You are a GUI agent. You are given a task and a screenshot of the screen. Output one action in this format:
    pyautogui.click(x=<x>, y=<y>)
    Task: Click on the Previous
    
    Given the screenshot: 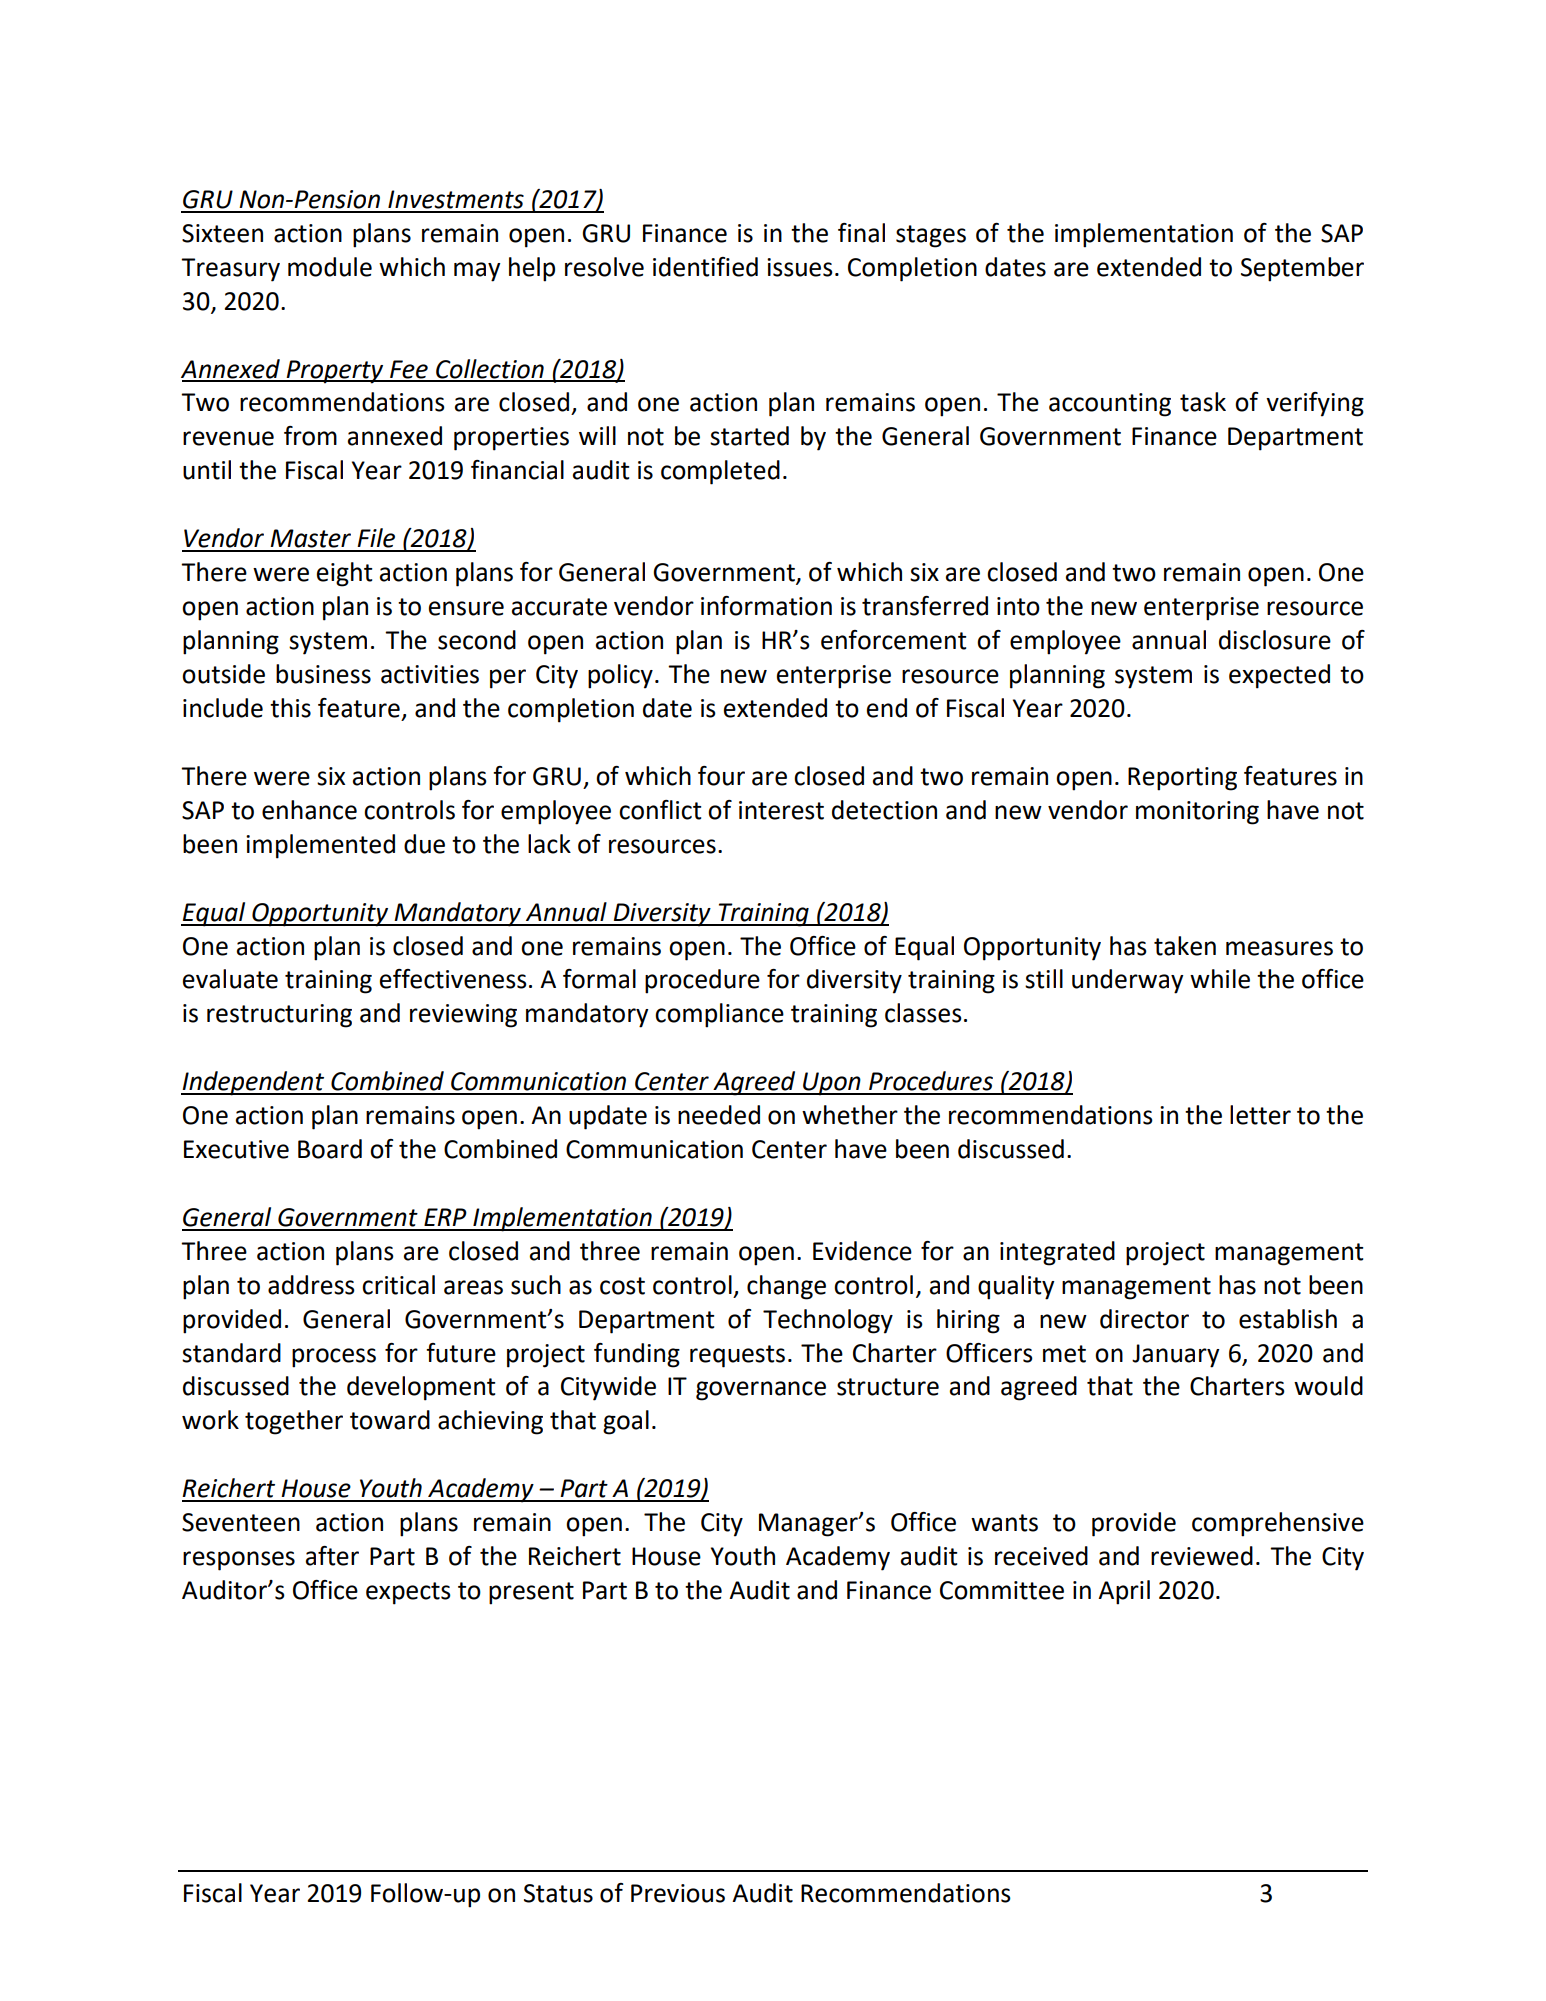 What is the action you would take?
    pyautogui.click(x=678, y=1893)
